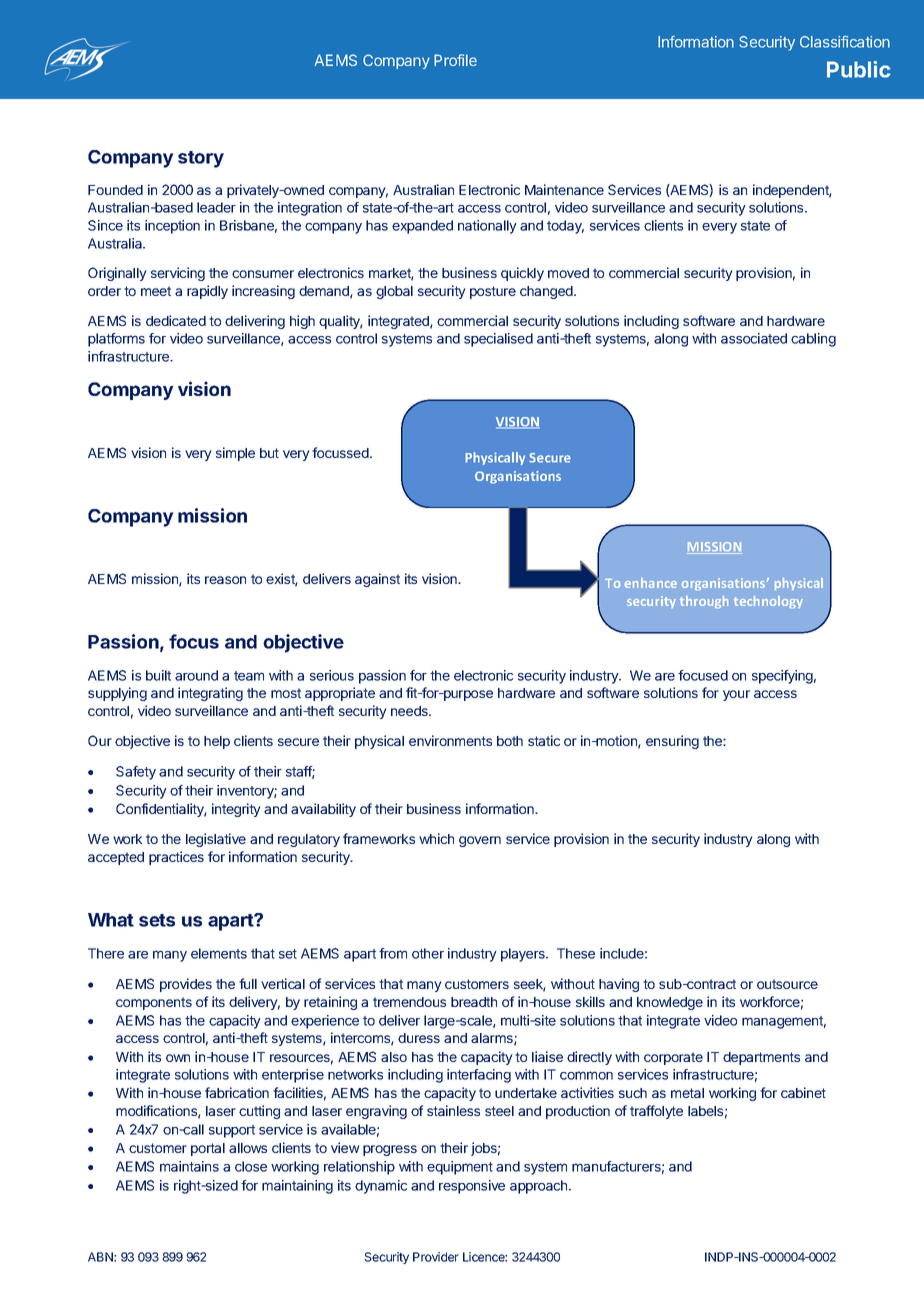 Image resolution: width=924 pixels, height=1308 pixels. I want to click on against, so click(377, 580).
